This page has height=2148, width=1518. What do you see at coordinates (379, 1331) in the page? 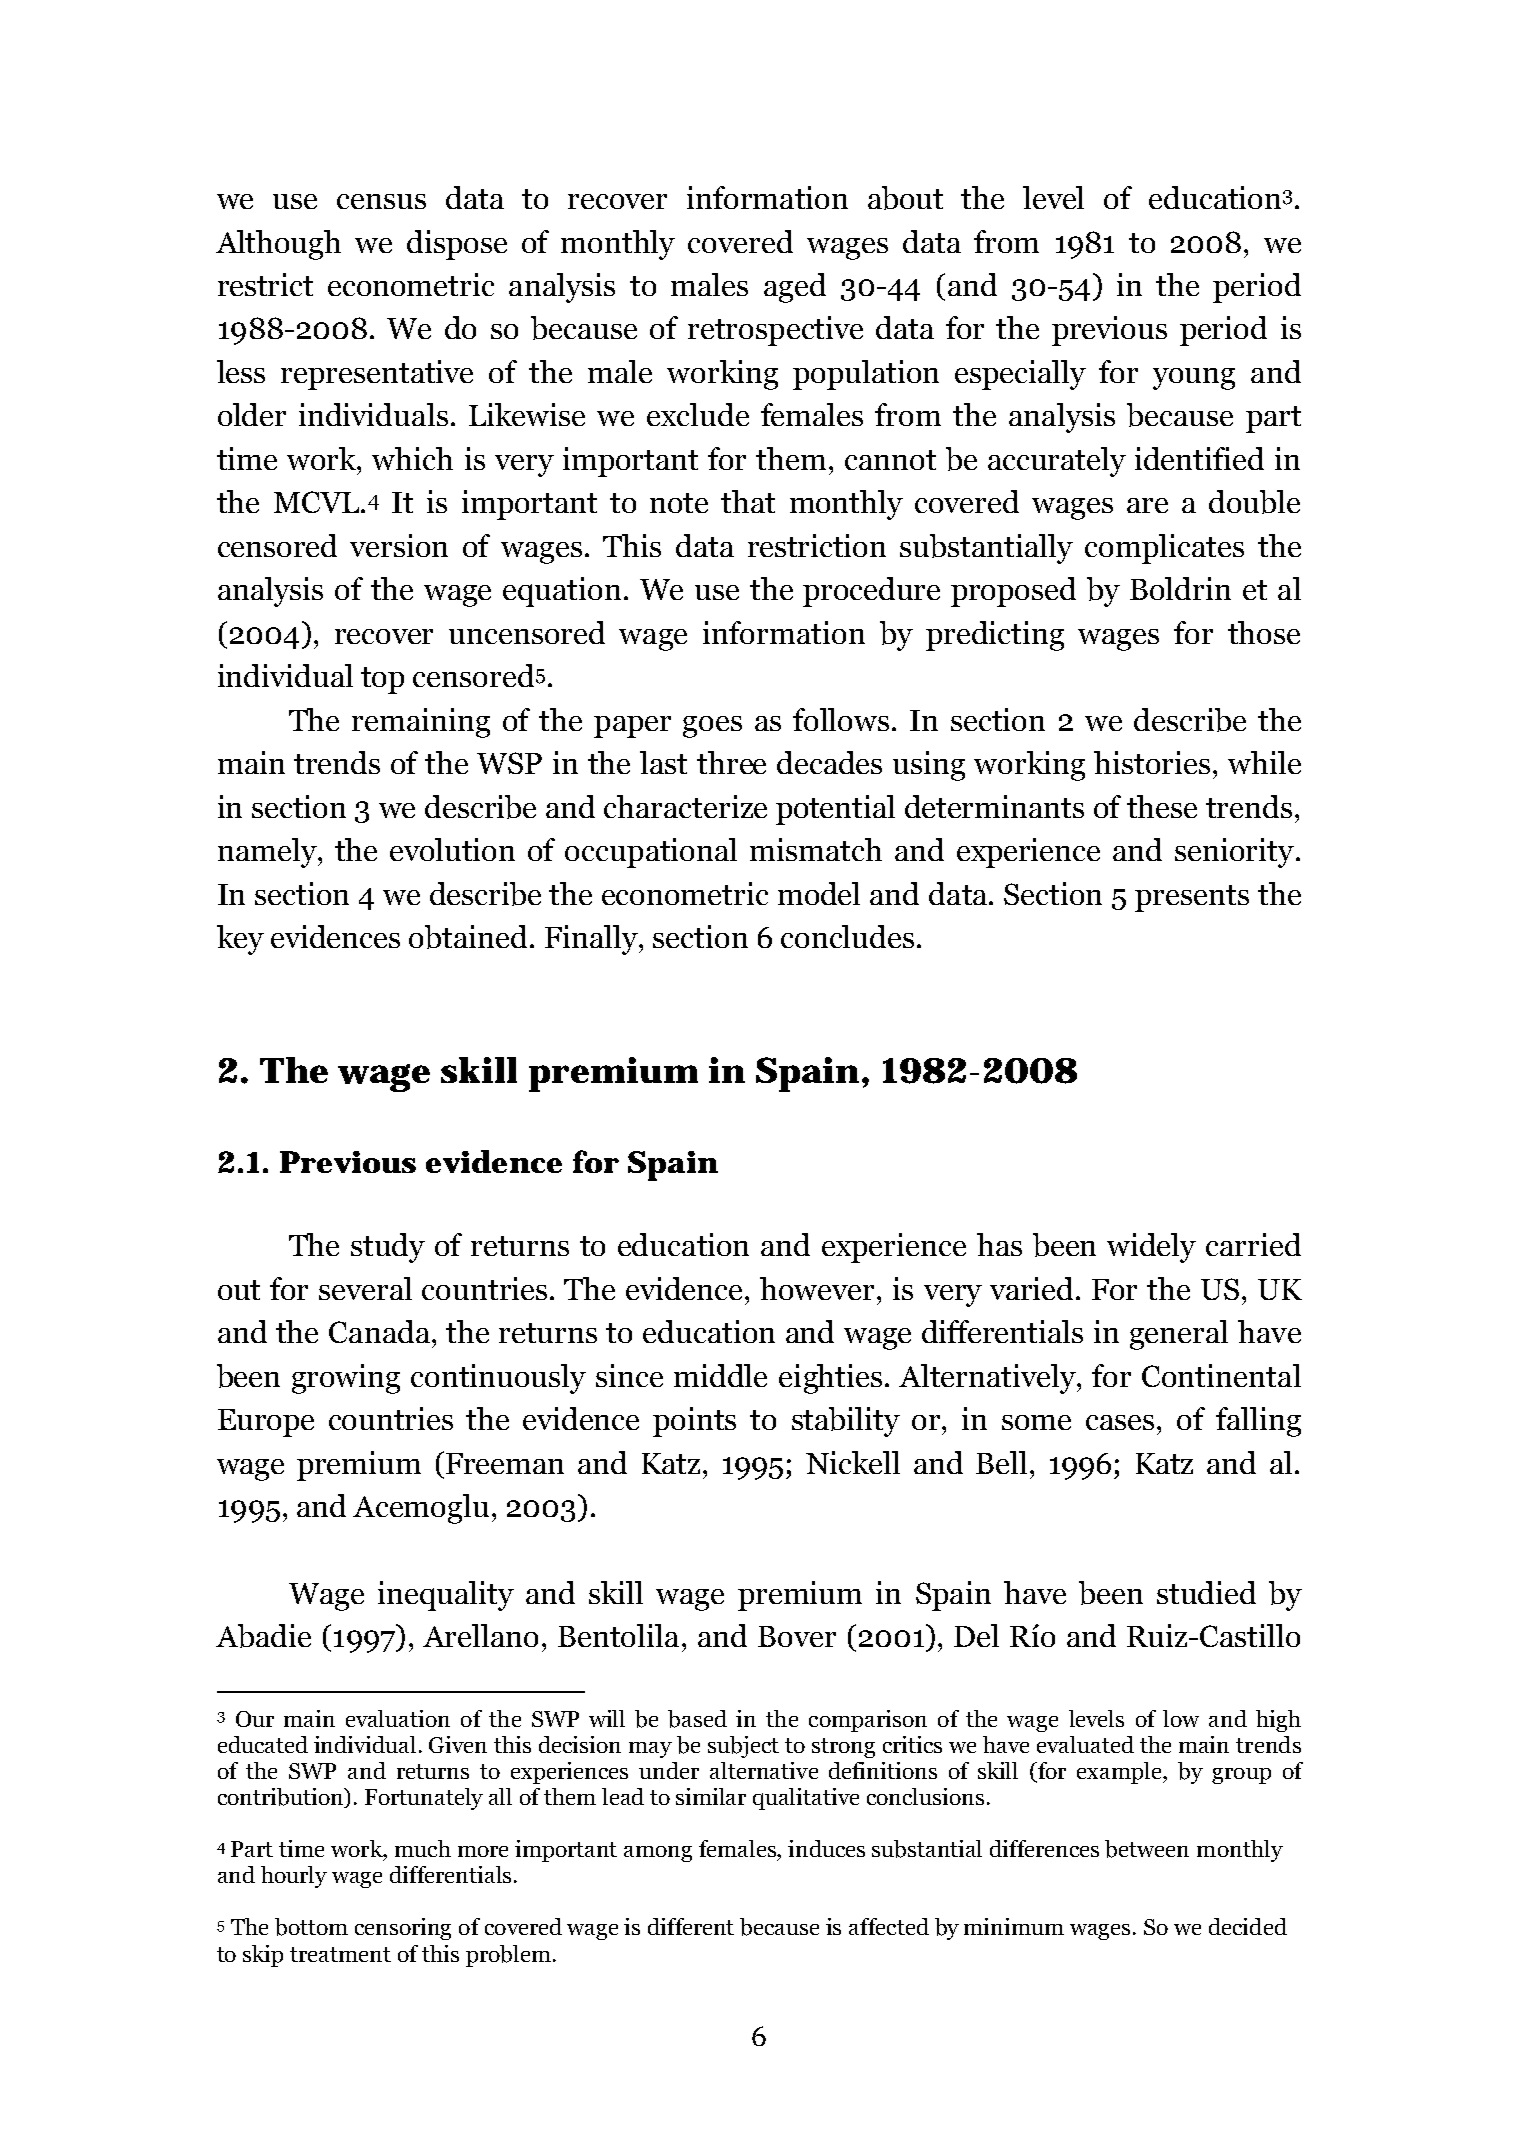
I see `Canada` at bounding box center [379, 1331].
